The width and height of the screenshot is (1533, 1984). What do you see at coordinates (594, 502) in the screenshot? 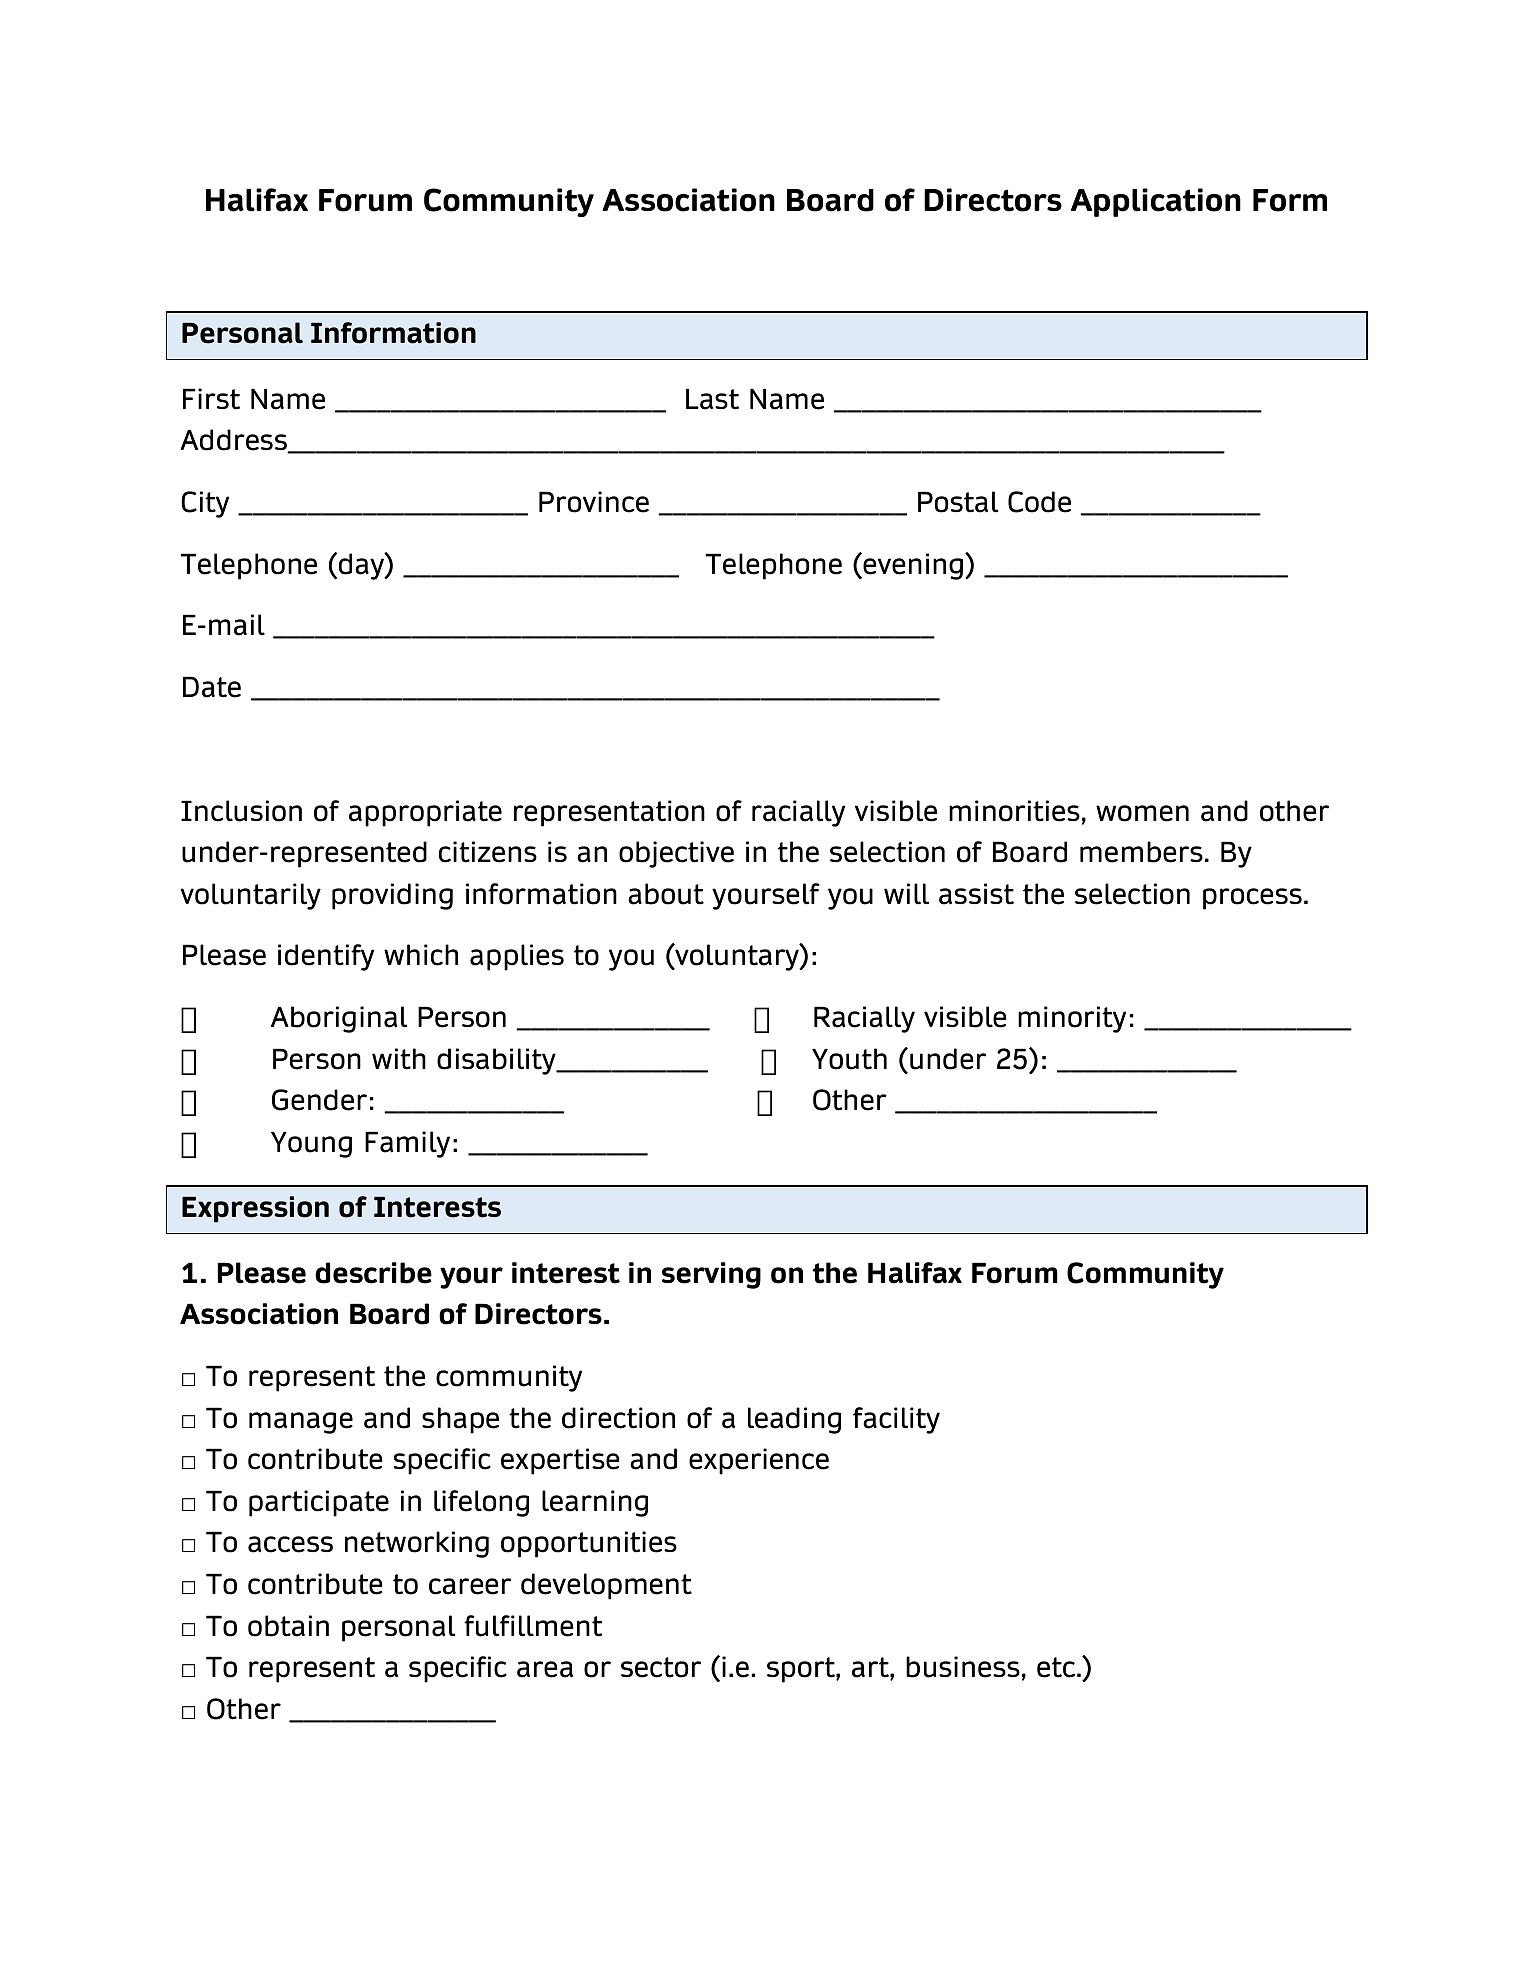
I see `Province` at bounding box center [594, 502].
